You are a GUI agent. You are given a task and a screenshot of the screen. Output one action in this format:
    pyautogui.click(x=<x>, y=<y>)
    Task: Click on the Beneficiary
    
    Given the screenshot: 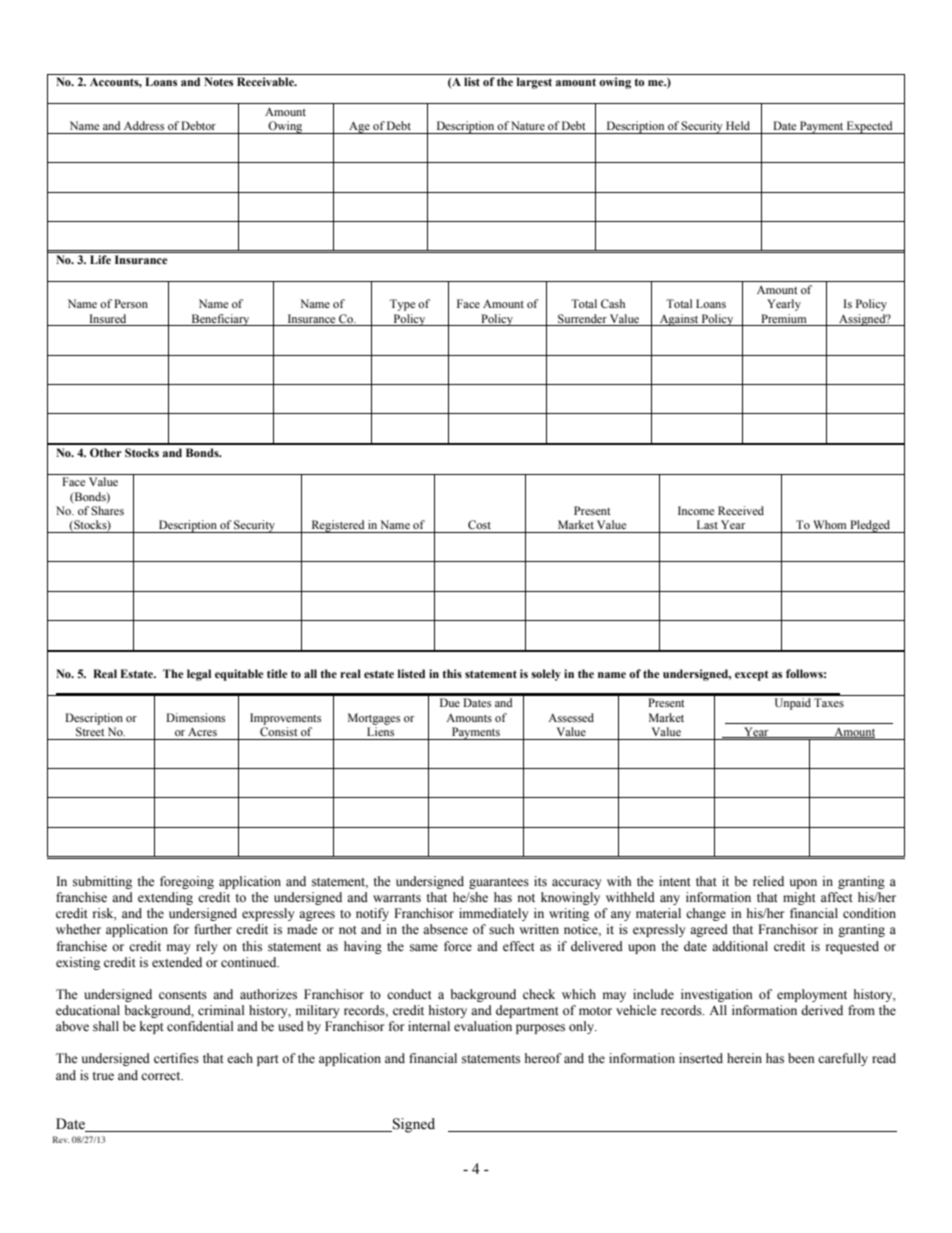 What is the action you would take?
    pyautogui.click(x=220, y=320)
